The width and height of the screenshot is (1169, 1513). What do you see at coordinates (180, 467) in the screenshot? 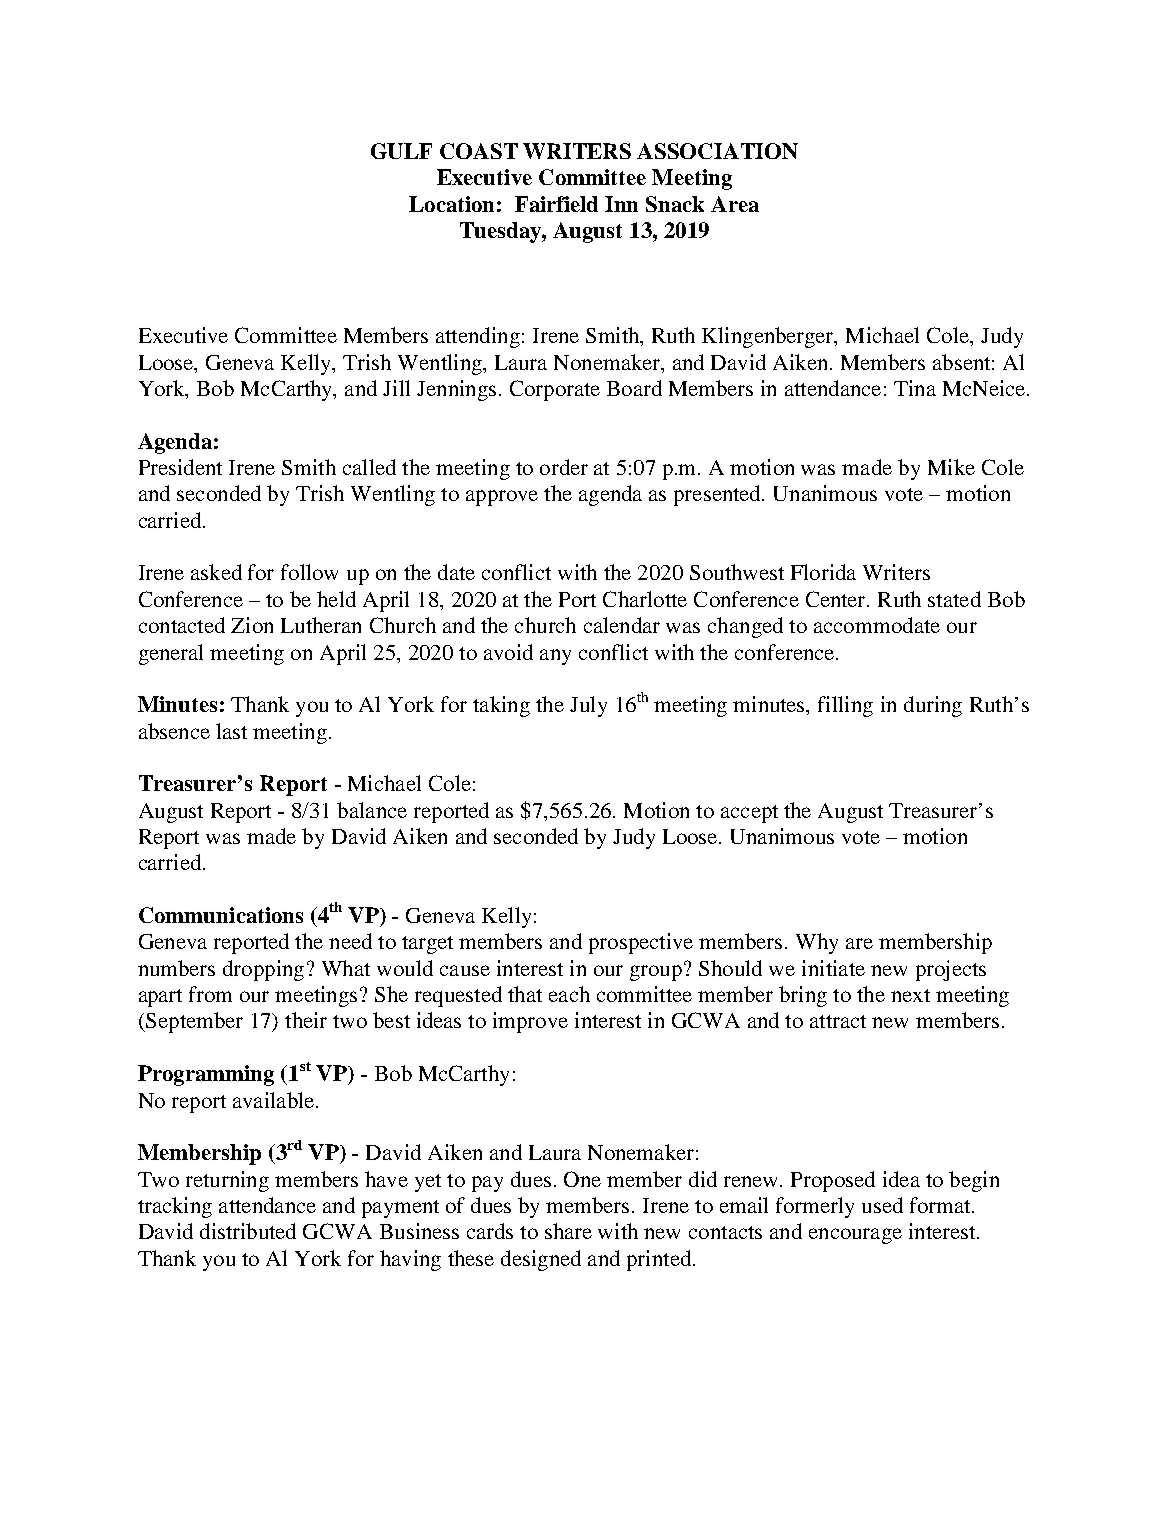
I see `President` at bounding box center [180, 467].
